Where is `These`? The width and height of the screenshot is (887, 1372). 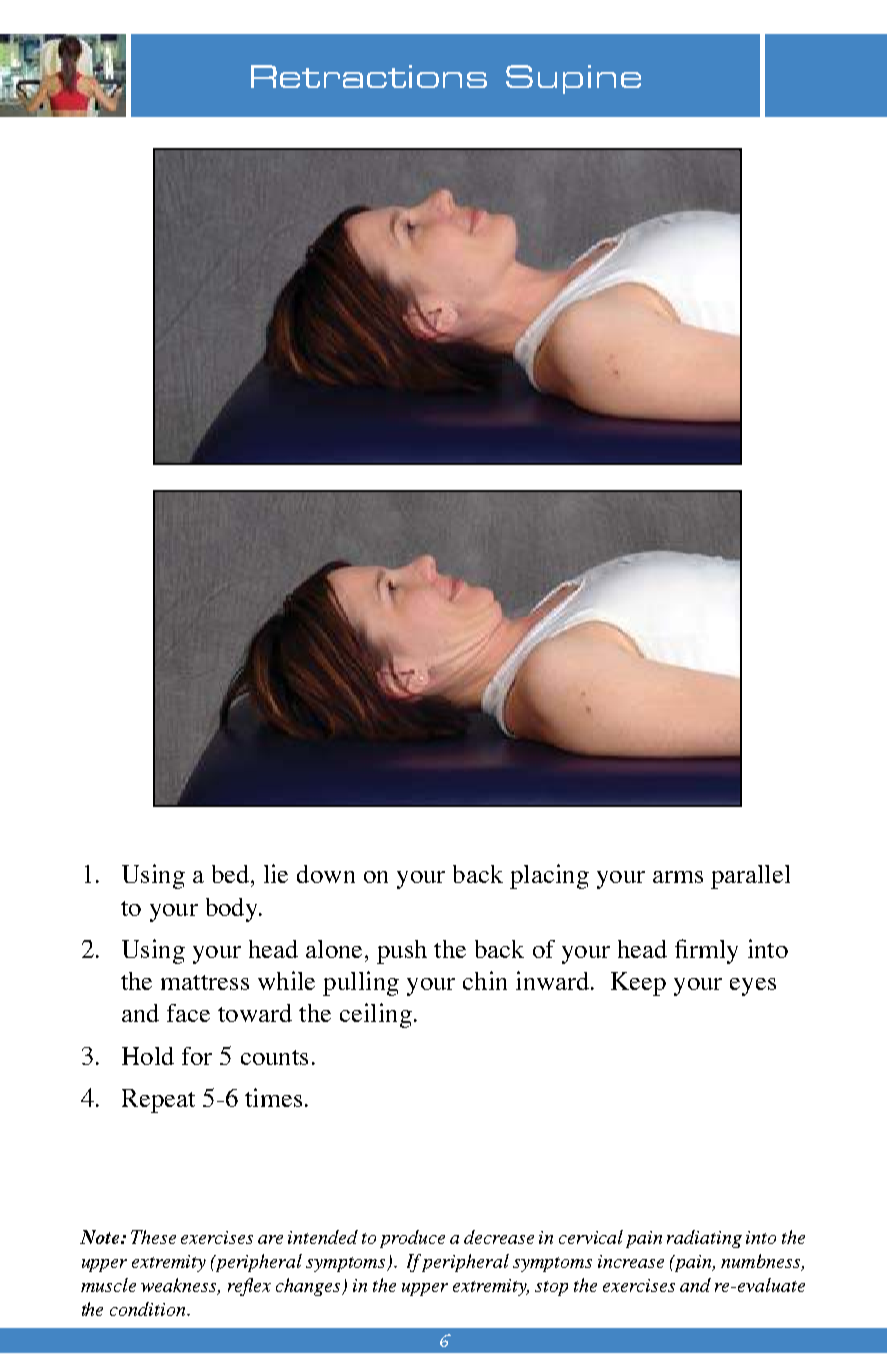 These is located at coordinates (153, 1237).
